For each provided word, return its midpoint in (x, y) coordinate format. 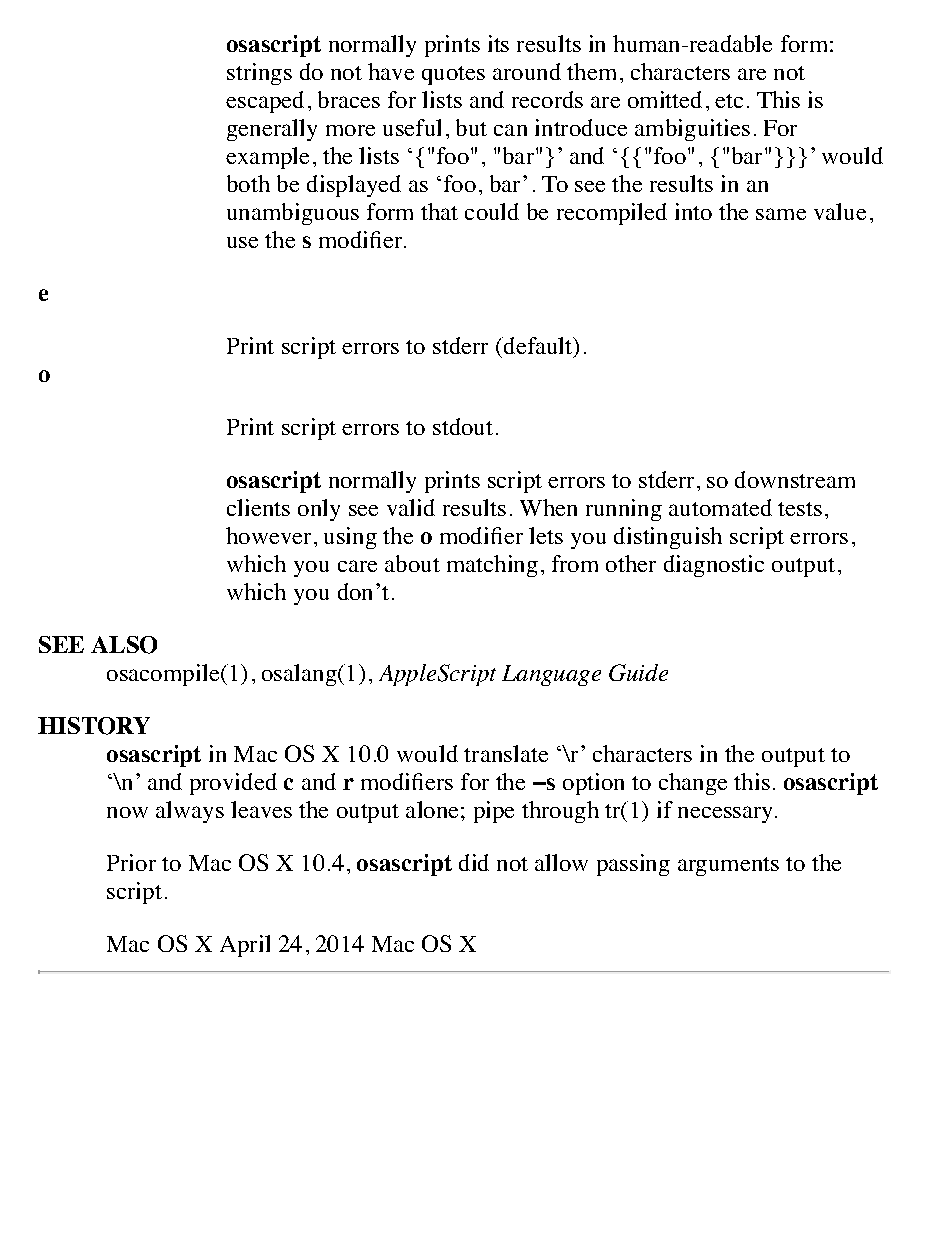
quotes (453, 75)
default (538, 347)
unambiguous (293, 214)
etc (729, 101)
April (245, 946)
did (474, 862)
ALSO (124, 645)
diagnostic (714, 566)
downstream (795, 479)
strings (259, 74)
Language (551, 675)
